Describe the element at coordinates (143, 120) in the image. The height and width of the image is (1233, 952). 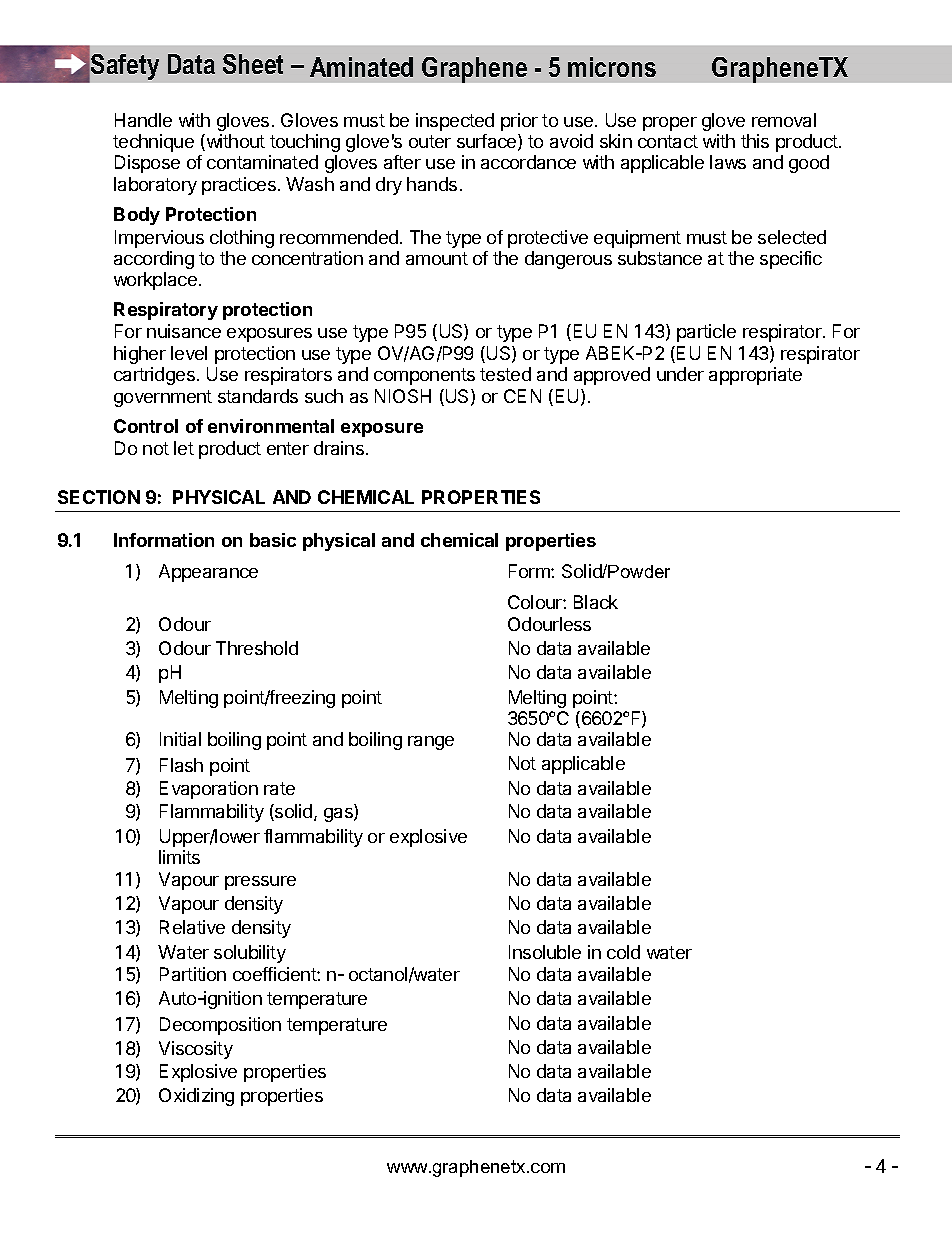
I see `Handle` at that location.
